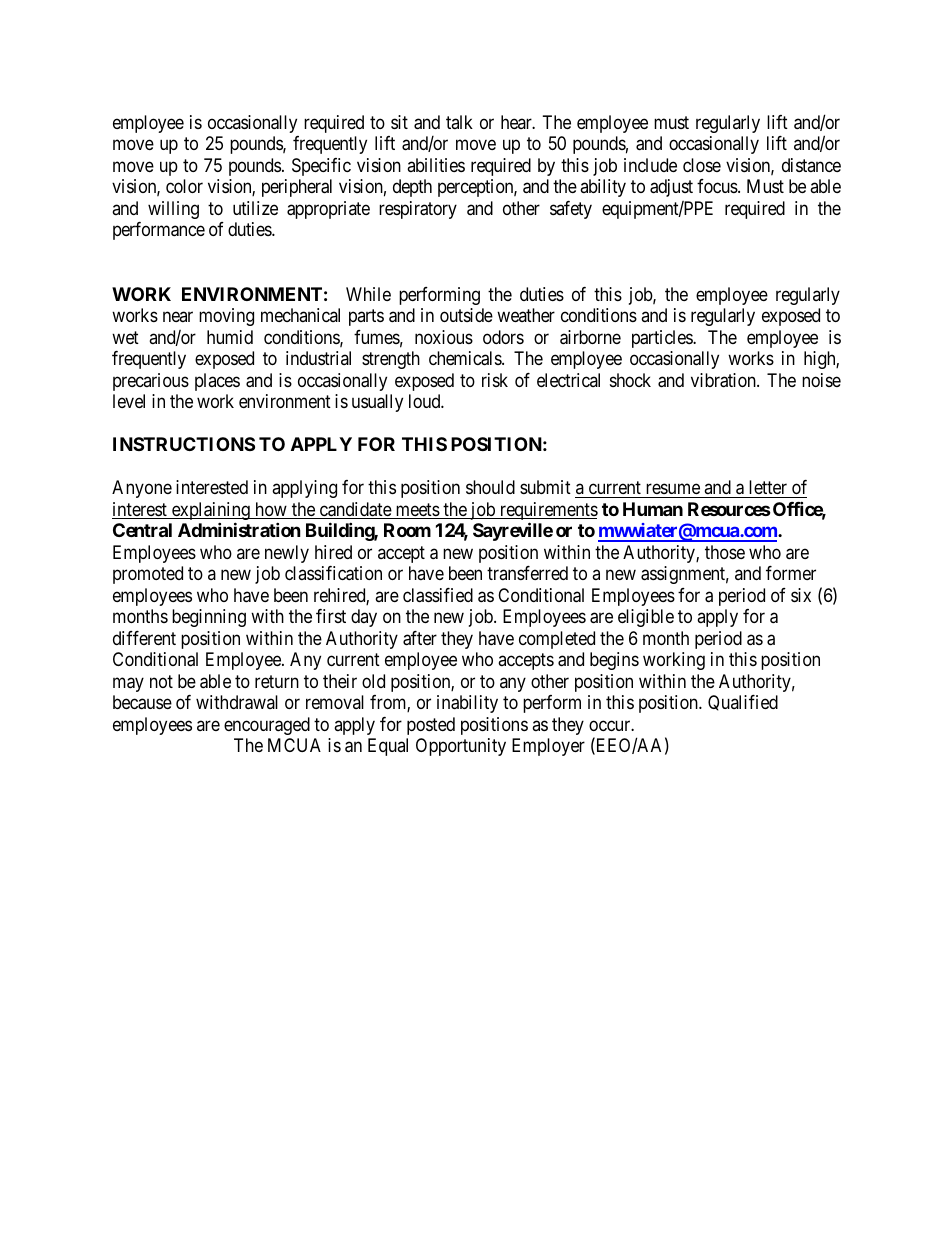 This screenshot has width=952, height=1233. I want to click on INSTRUCTIONS, so click(184, 444).
